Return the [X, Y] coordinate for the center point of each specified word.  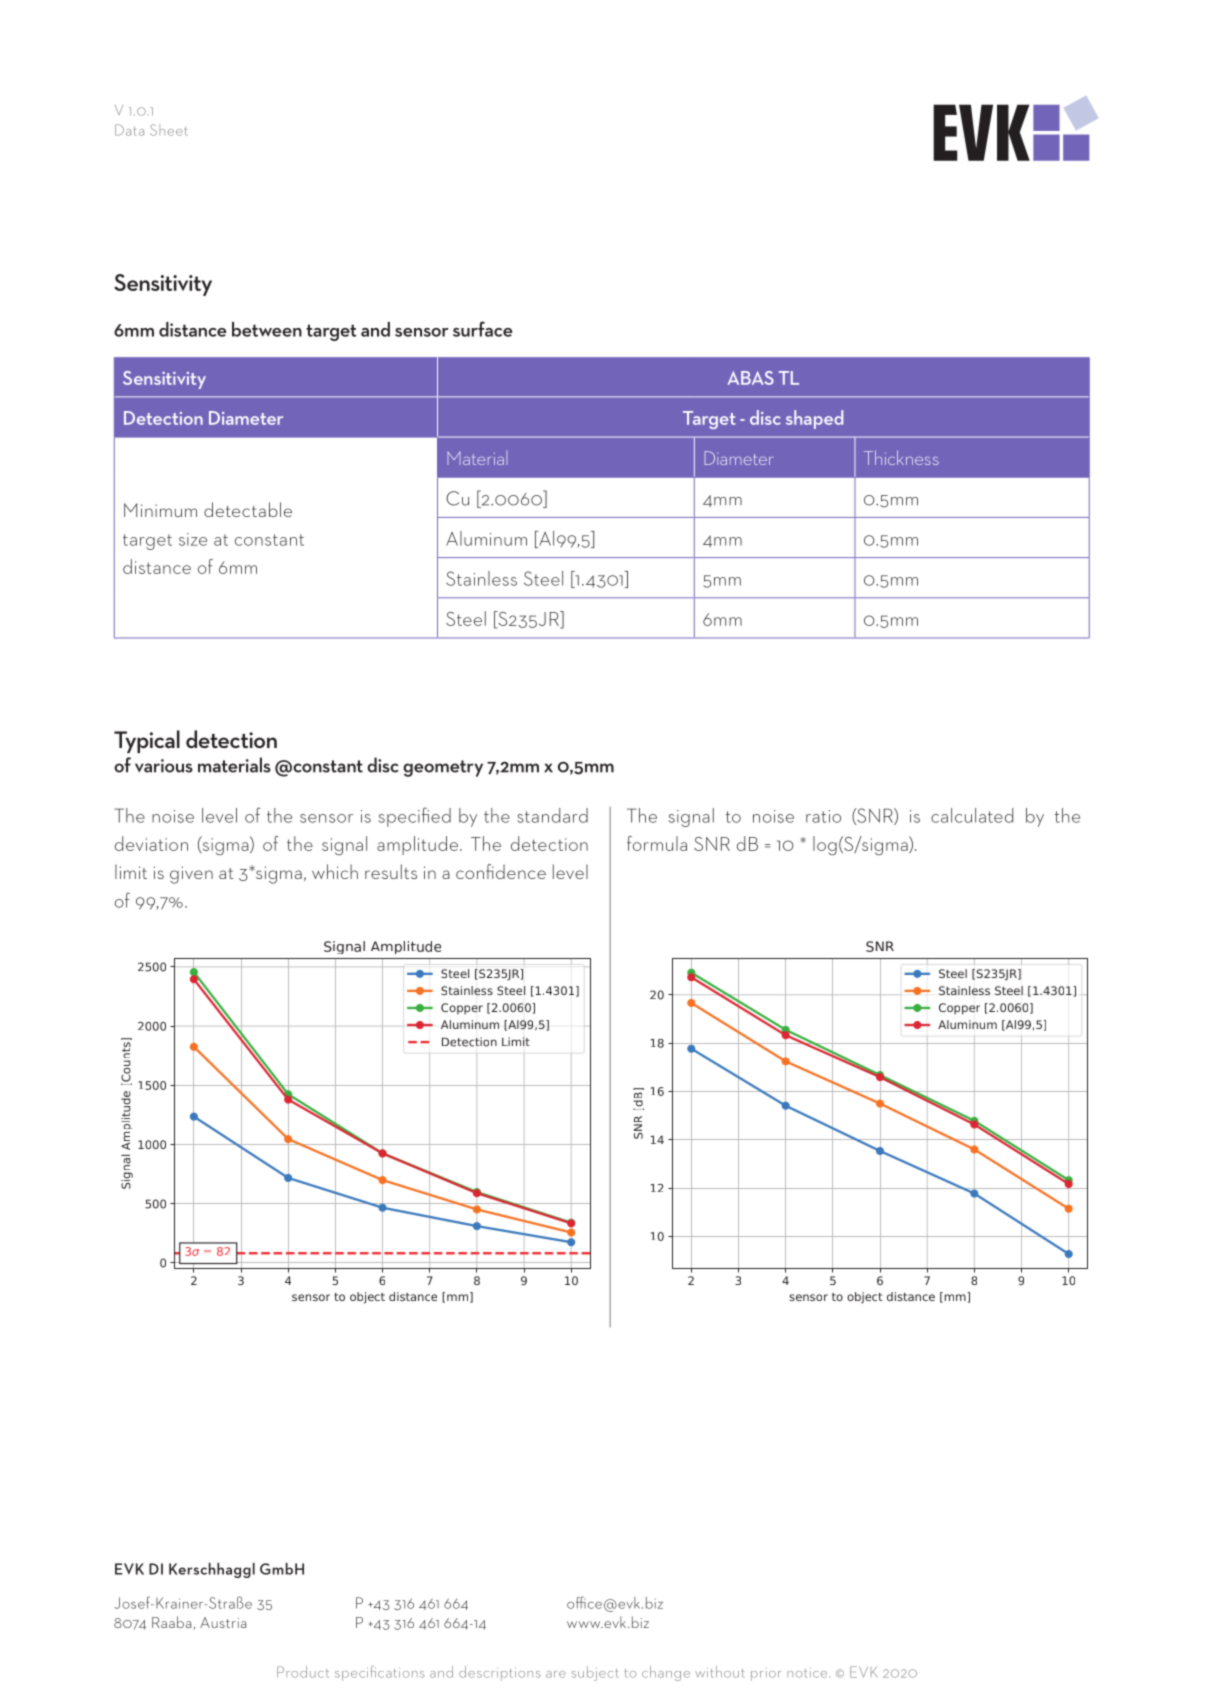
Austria [223, 1622]
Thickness [901, 457]
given [191, 875]
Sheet [169, 130]
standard [552, 815]
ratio [823, 816]
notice [808, 1673]
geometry [443, 768]
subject [595, 1673]
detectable [248, 509]
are [556, 1674]
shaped [814, 419]
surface [483, 329]
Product [303, 1672]
